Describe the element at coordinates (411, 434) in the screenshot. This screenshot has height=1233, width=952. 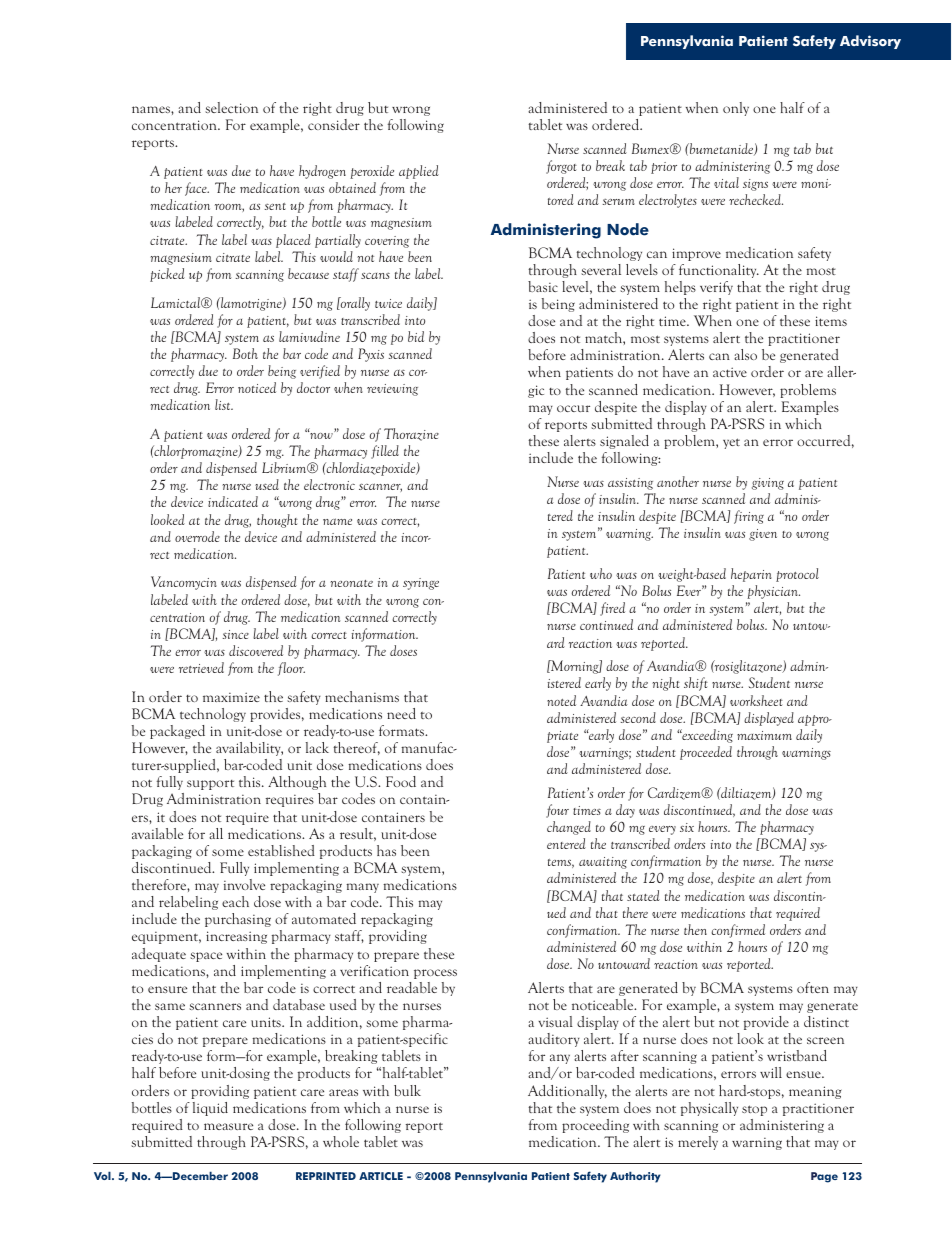
I see `Thorazine` at that location.
